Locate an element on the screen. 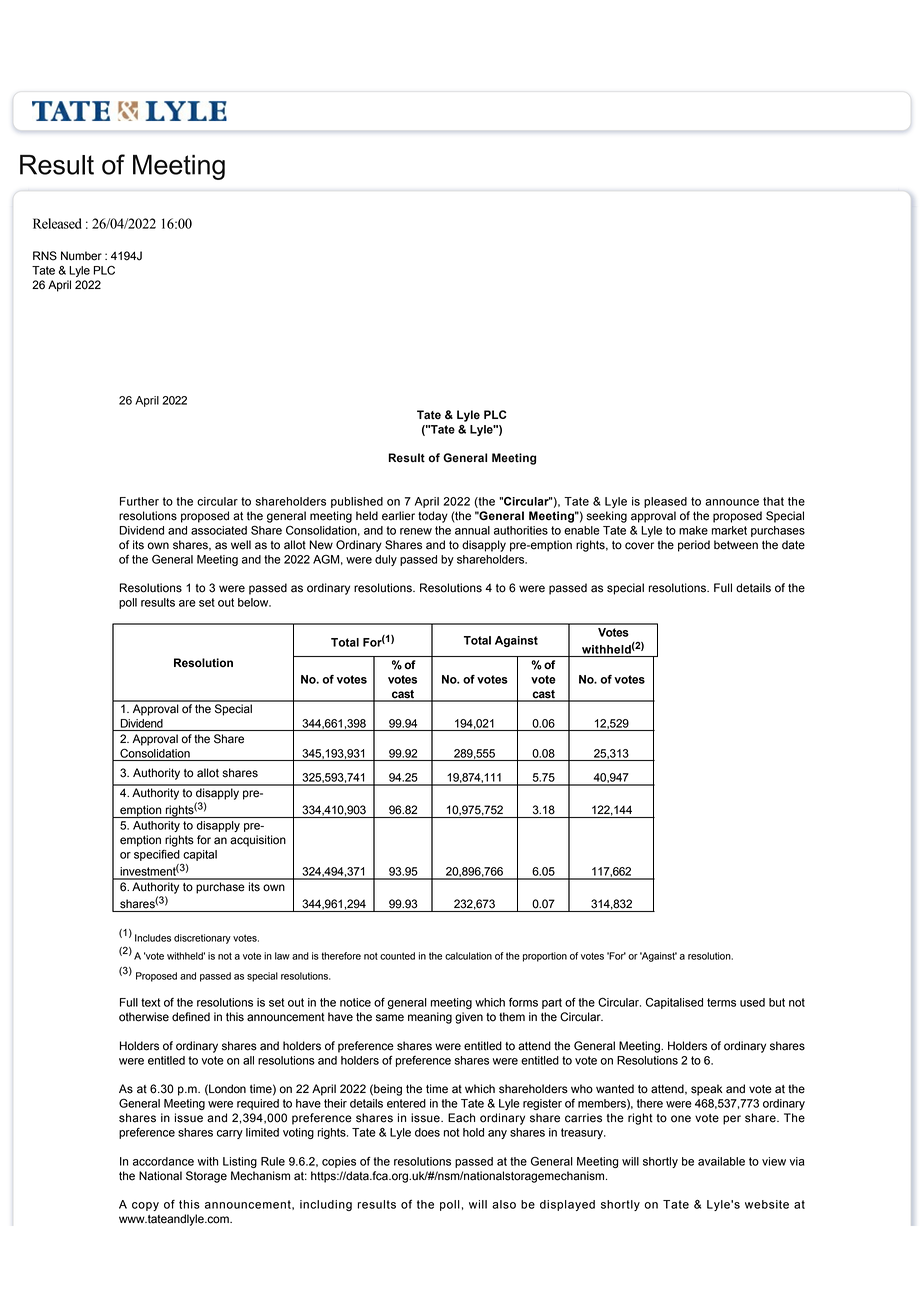 The width and height of the screenshot is (924, 1308). Number is located at coordinates (81, 256).
